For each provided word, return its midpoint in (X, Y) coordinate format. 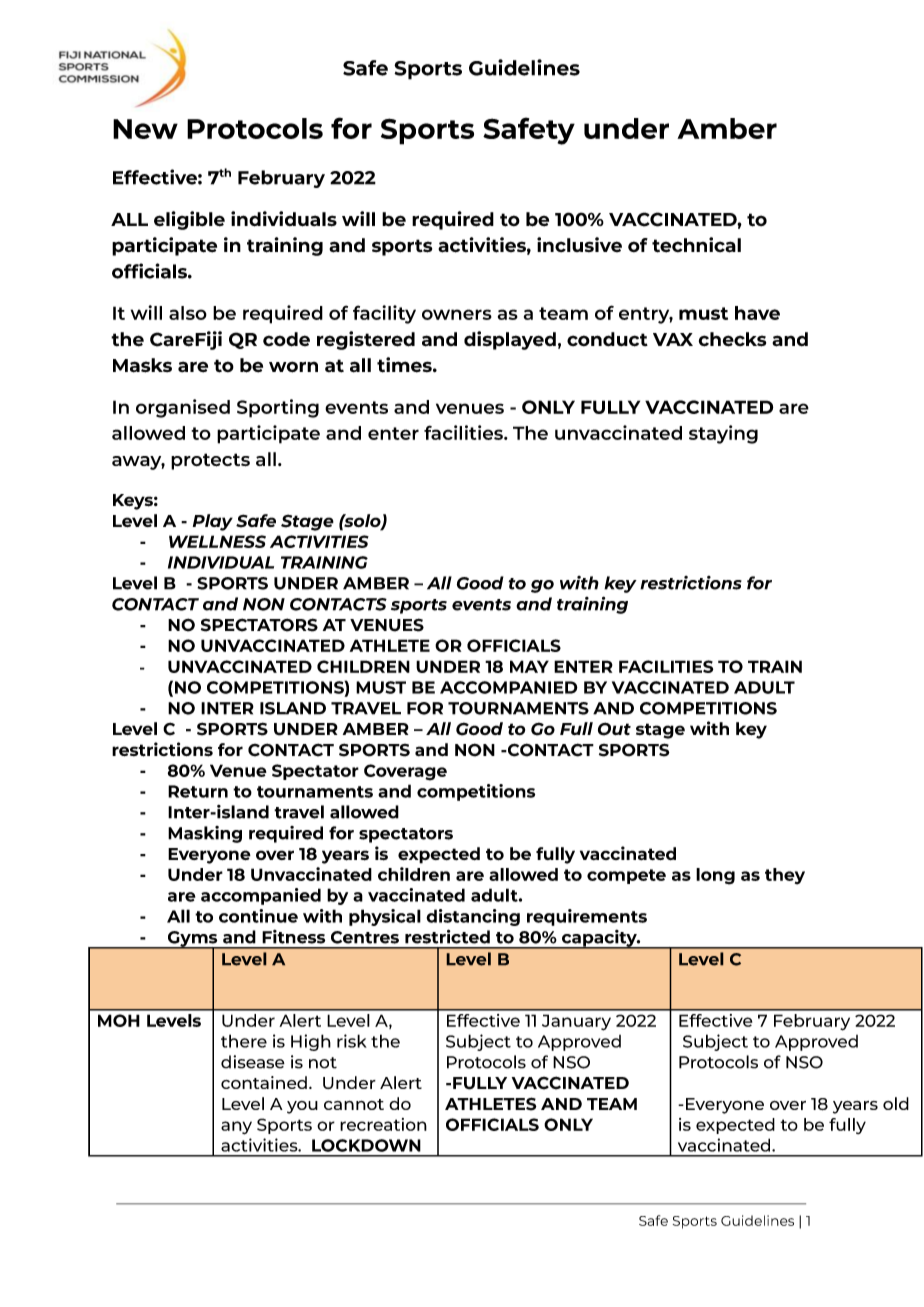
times (405, 365)
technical (696, 245)
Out (614, 729)
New (145, 129)
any (236, 1128)
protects (210, 461)
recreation (383, 1124)
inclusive (579, 244)
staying (723, 434)
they (785, 876)
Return (198, 791)
